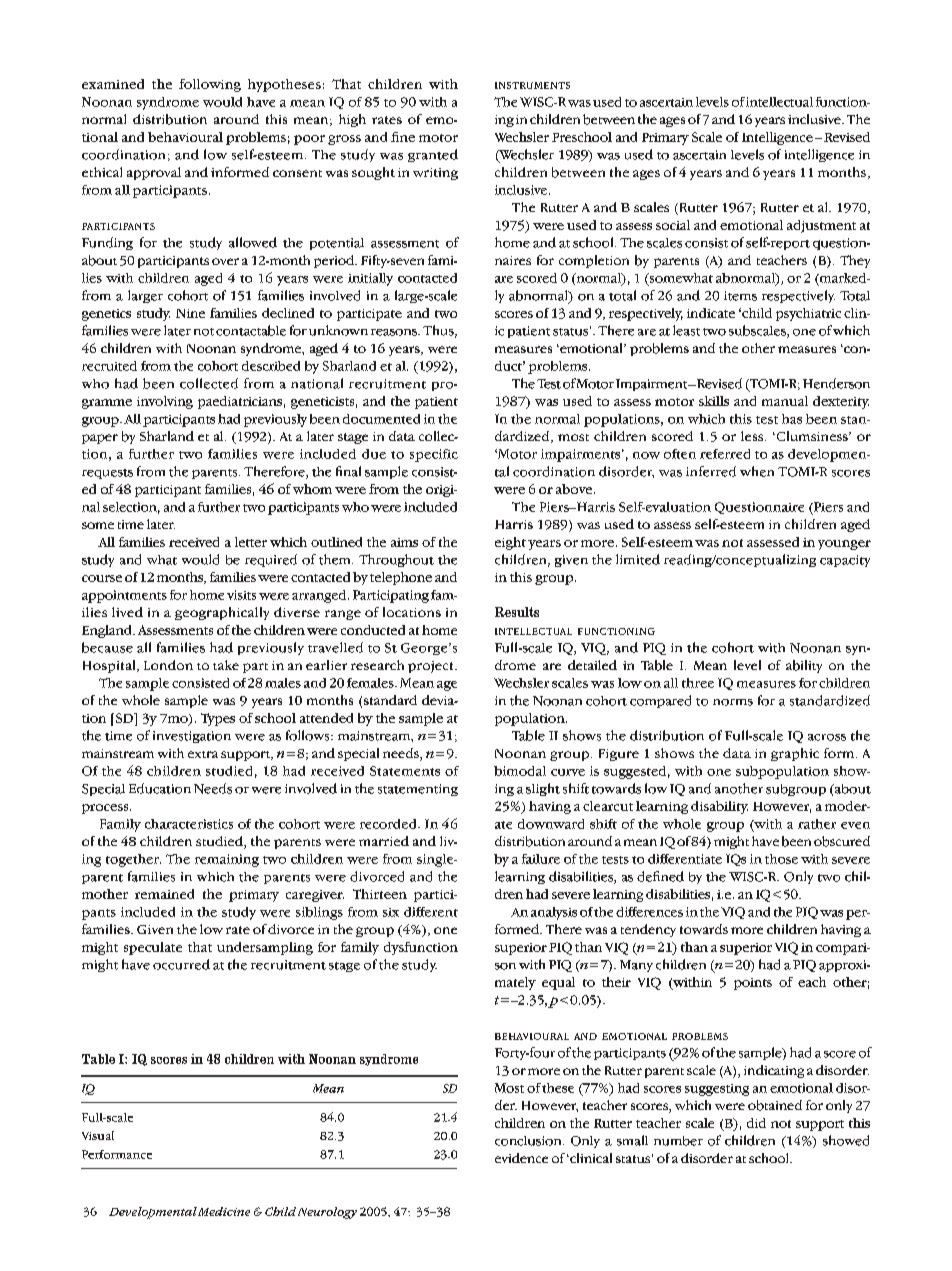 The height and width of the image is (1271, 952). Describe the element at coordinates (733, 702) in the image. I see `norms` at that location.
